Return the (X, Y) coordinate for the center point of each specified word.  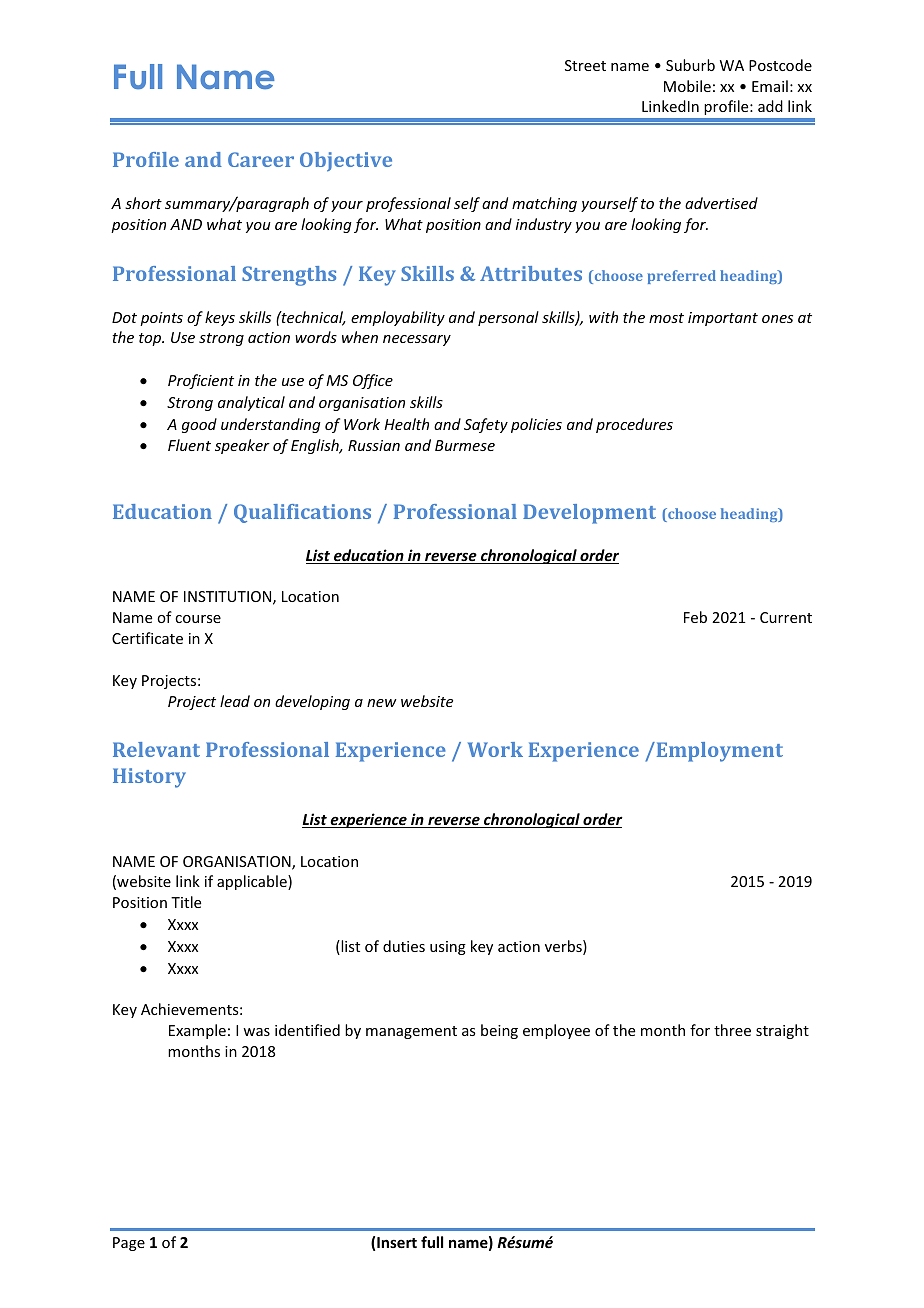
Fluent (189, 445)
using (448, 948)
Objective (346, 162)
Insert (397, 1242)
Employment (718, 752)
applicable (253, 882)
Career (261, 159)
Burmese (465, 445)
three (732, 1030)
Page (129, 1244)
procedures (634, 425)
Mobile (687, 86)
